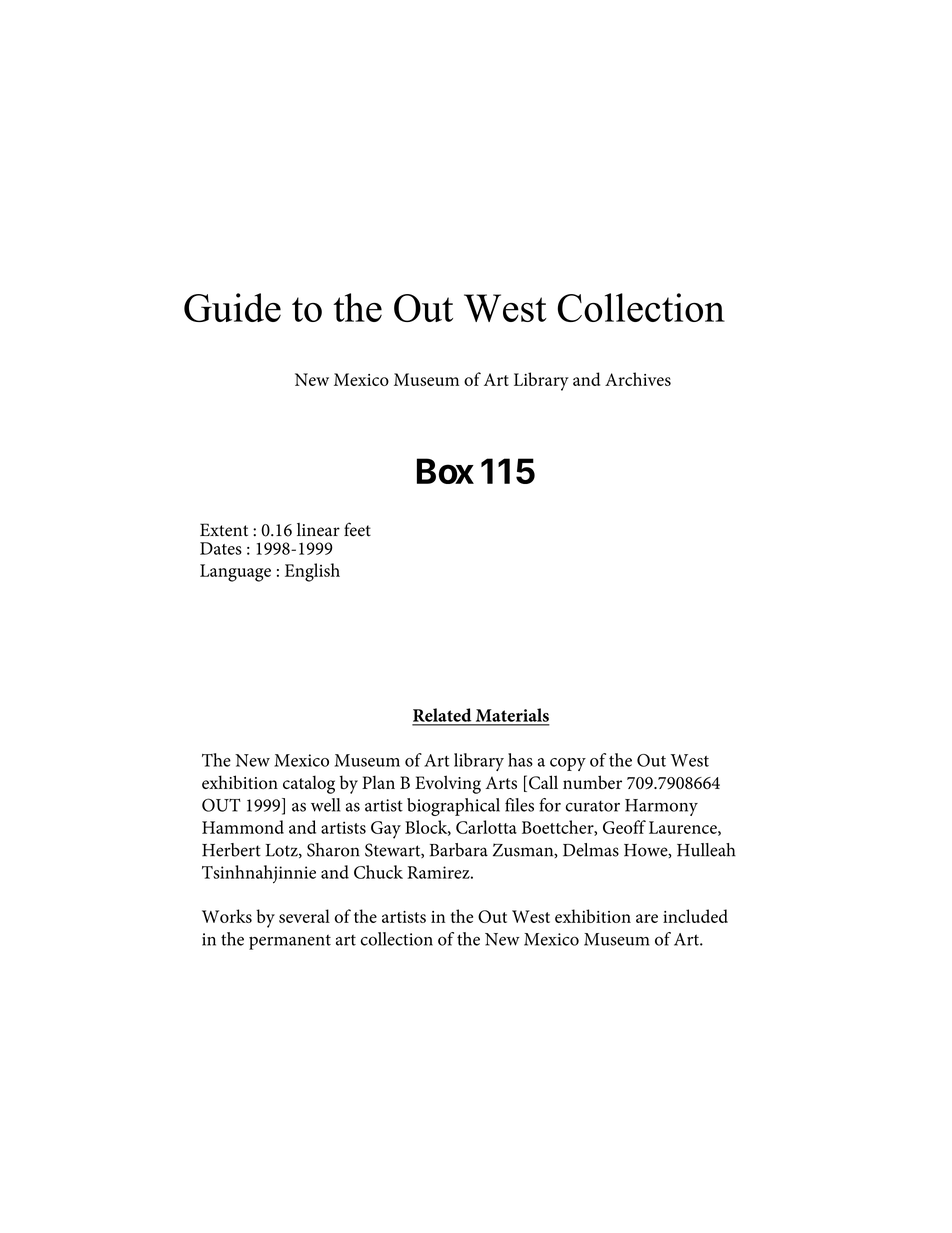 The height and width of the screenshot is (1233, 952). Describe the element at coordinates (357, 529) in the screenshot. I see `feet` at that location.
